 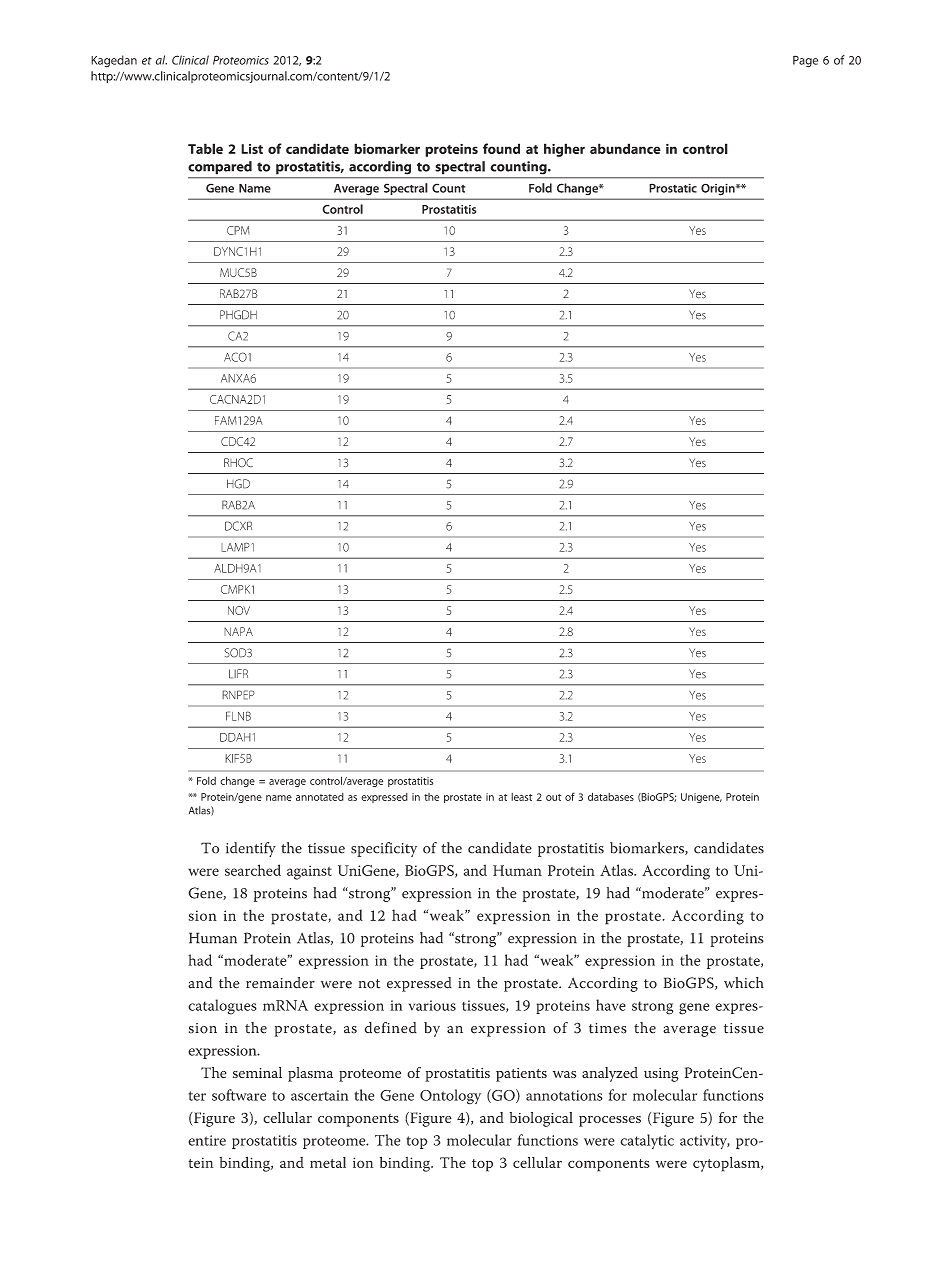 I want to click on CPM, so click(x=238, y=230).
